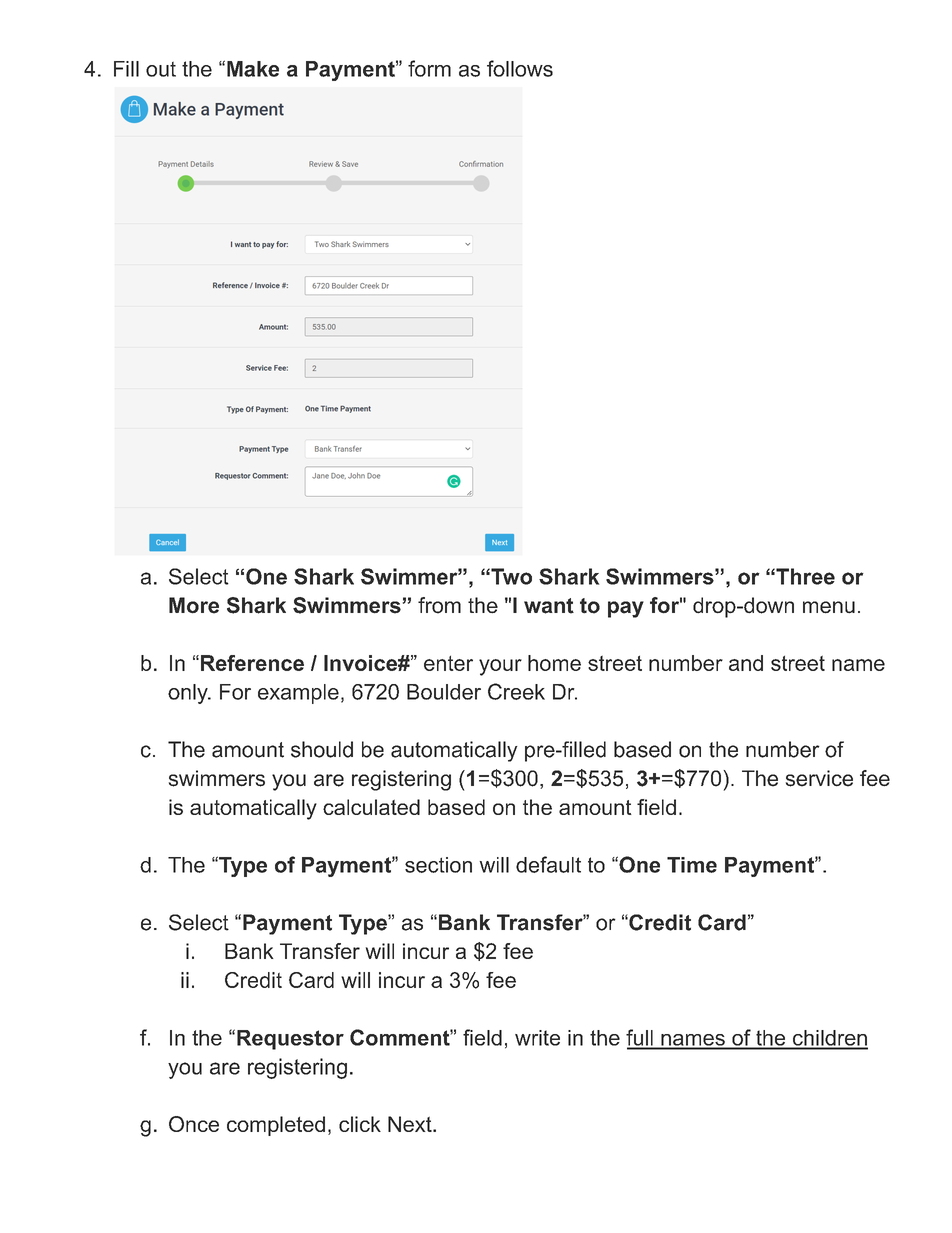  What do you see at coordinates (276, 1126) in the page?
I see `completed` at bounding box center [276, 1126].
